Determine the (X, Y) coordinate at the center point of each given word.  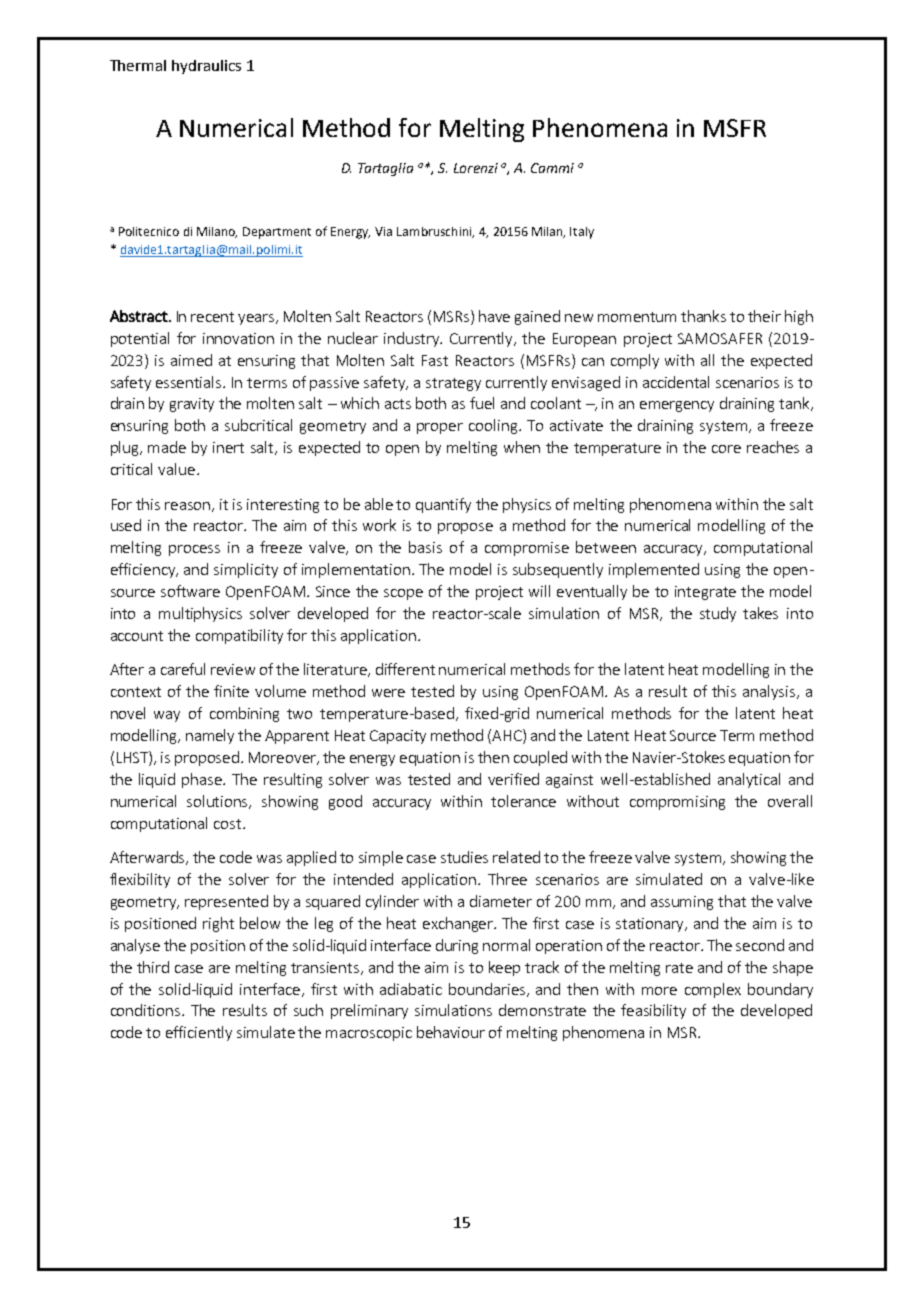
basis (425, 547)
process (194, 550)
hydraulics (206, 67)
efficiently (199, 1033)
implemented (654, 570)
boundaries (487, 989)
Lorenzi (476, 168)
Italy (582, 233)
